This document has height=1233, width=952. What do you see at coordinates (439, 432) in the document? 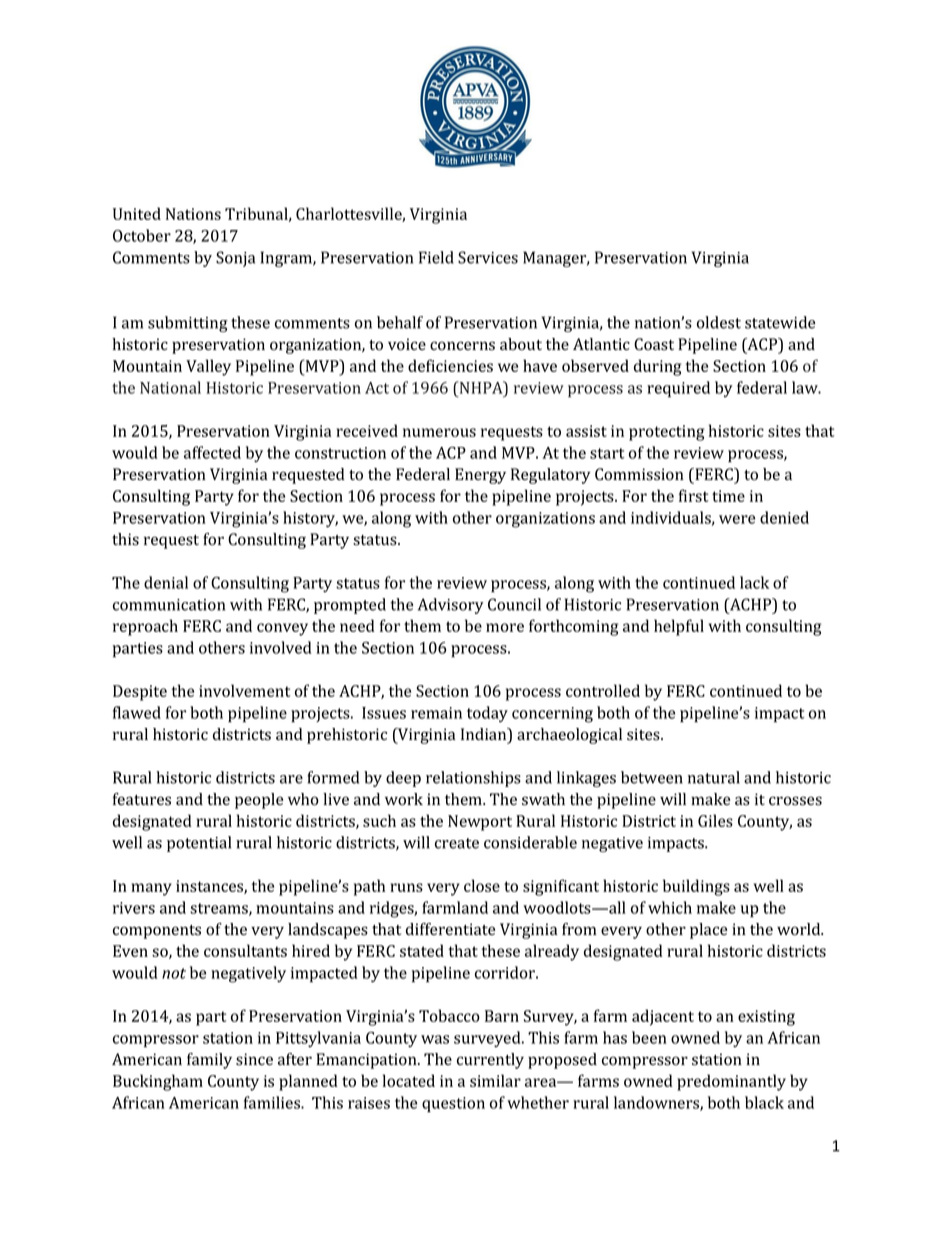
I see `numerous` at bounding box center [439, 432].
